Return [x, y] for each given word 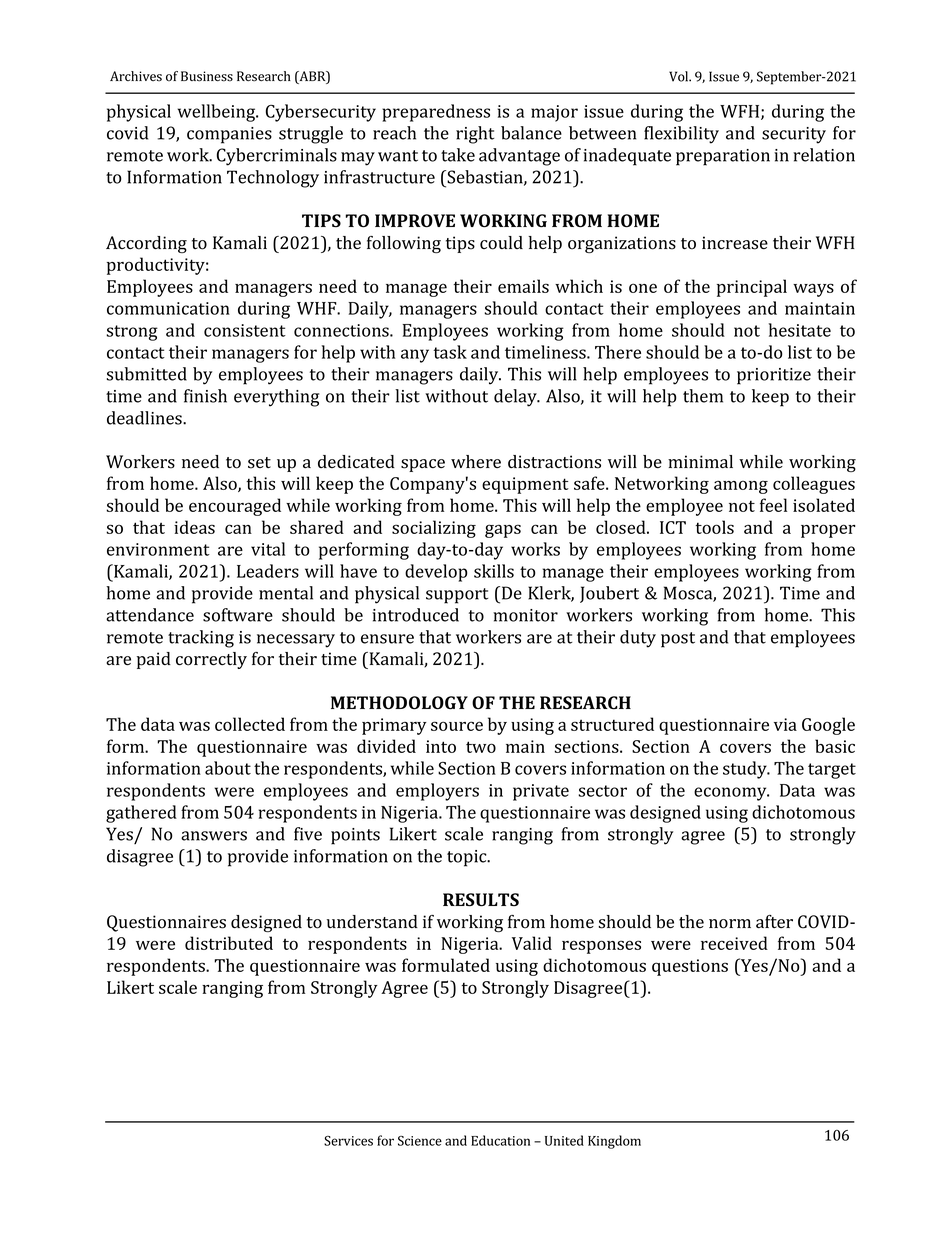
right [475, 135]
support [457, 596]
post [678, 640]
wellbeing [218, 113]
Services [348, 1141]
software [238, 615]
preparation [723, 157]
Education [500, 1140]
